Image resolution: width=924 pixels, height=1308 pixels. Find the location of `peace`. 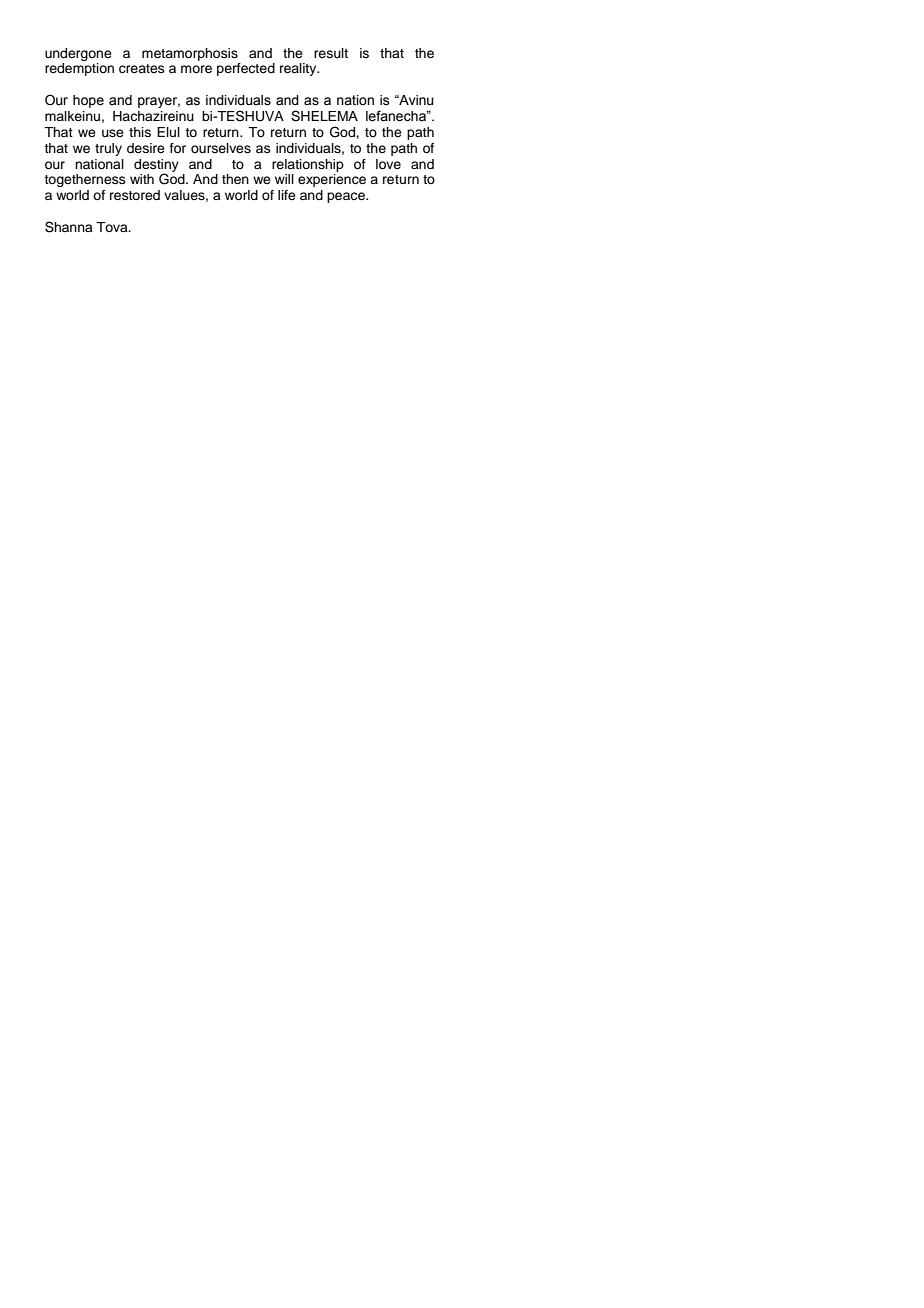

peace is located at coordinates (347, 197).
